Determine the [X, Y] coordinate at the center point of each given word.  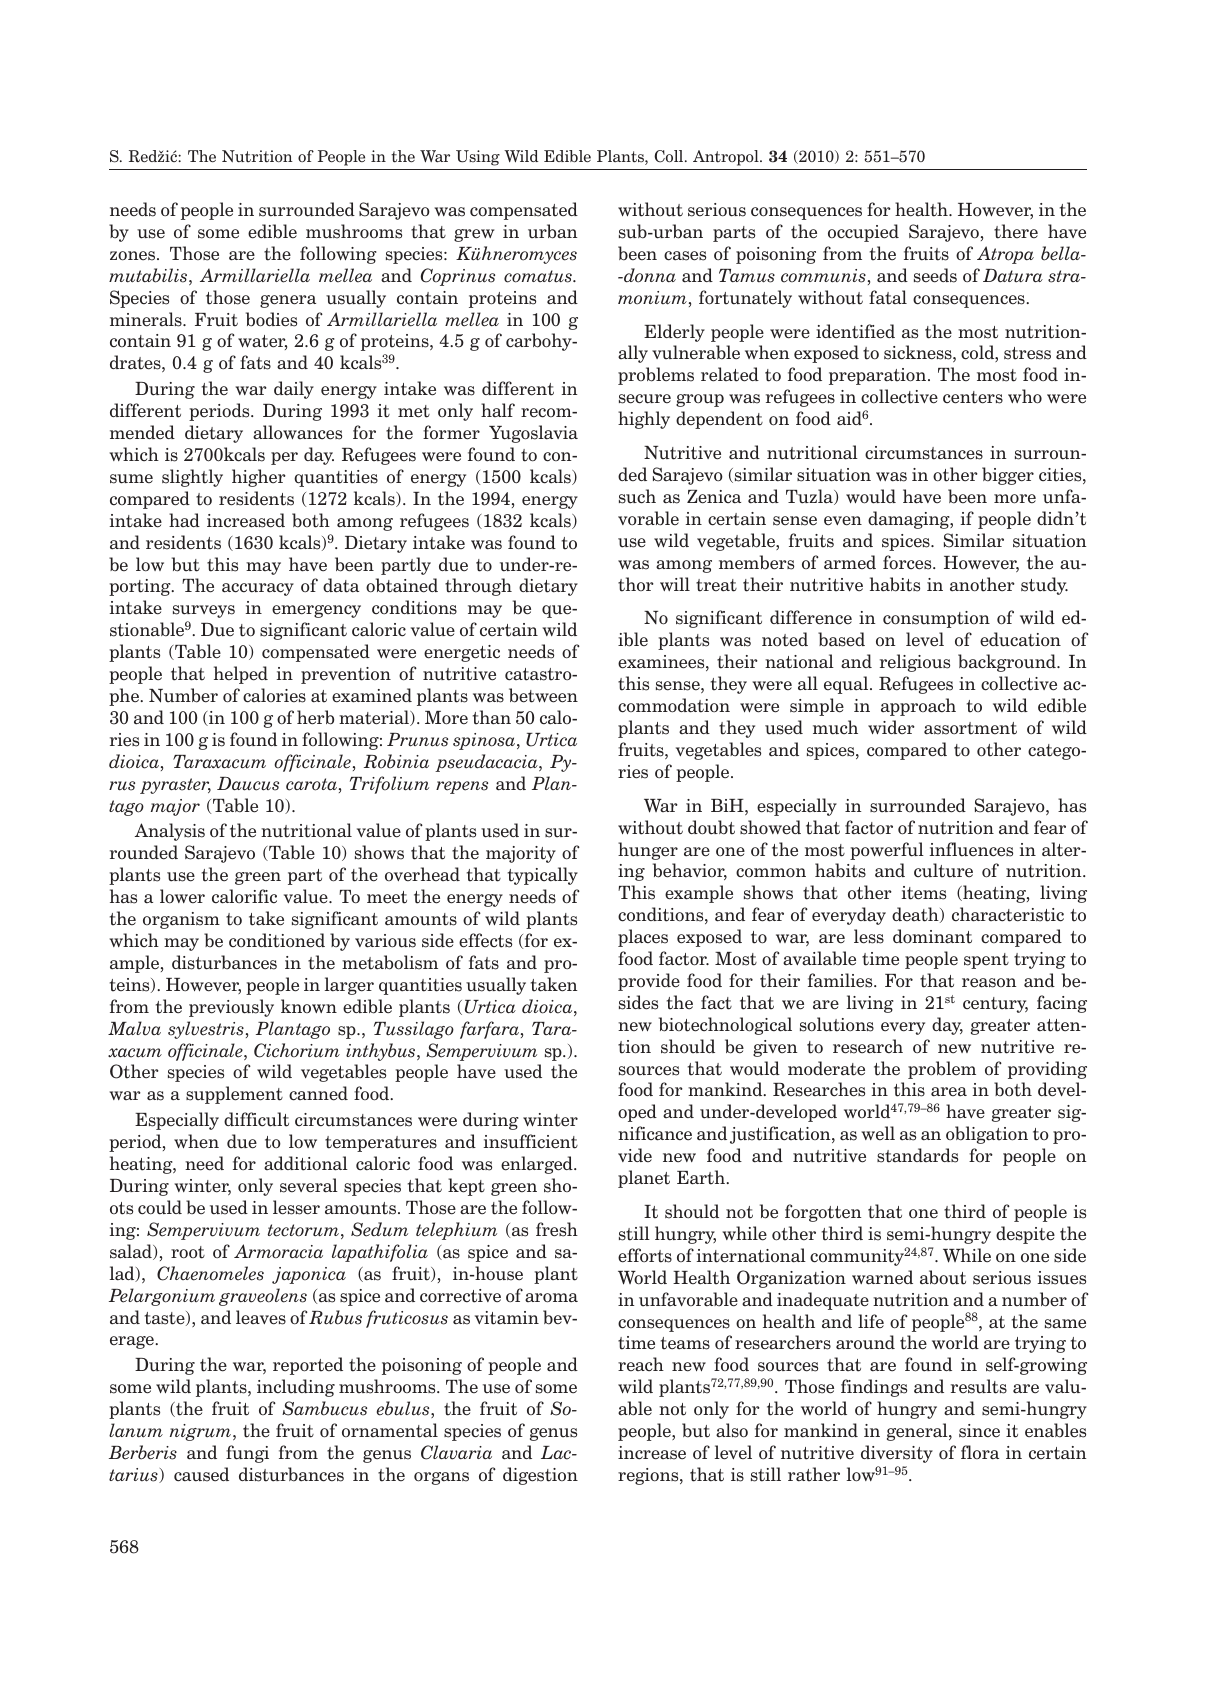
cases [685, 256]
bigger [1008, 476]
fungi [247, 1454]
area [949, 1092]
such [637, 496]
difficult [256, 1119]
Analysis [170, 832]
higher [259, 478]
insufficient [531, 1141]
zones [134, 256]
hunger [648, 851]
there [1016, 231]
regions [649, 1476]
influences [971, 849]
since [979, 1431]
